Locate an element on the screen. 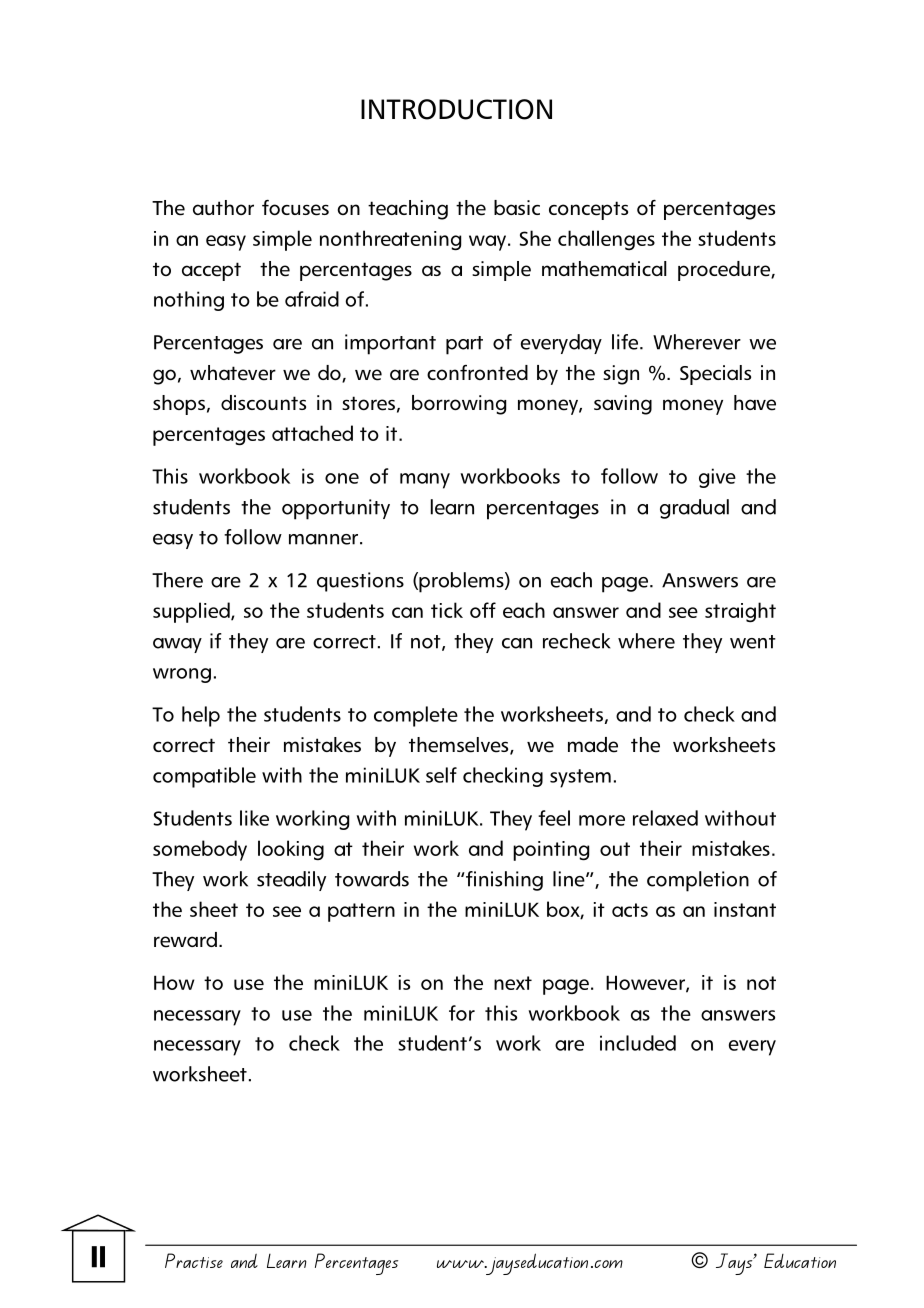 This screenshot has height=1308, width=924. concepts is located at coordinates (588, 210).
